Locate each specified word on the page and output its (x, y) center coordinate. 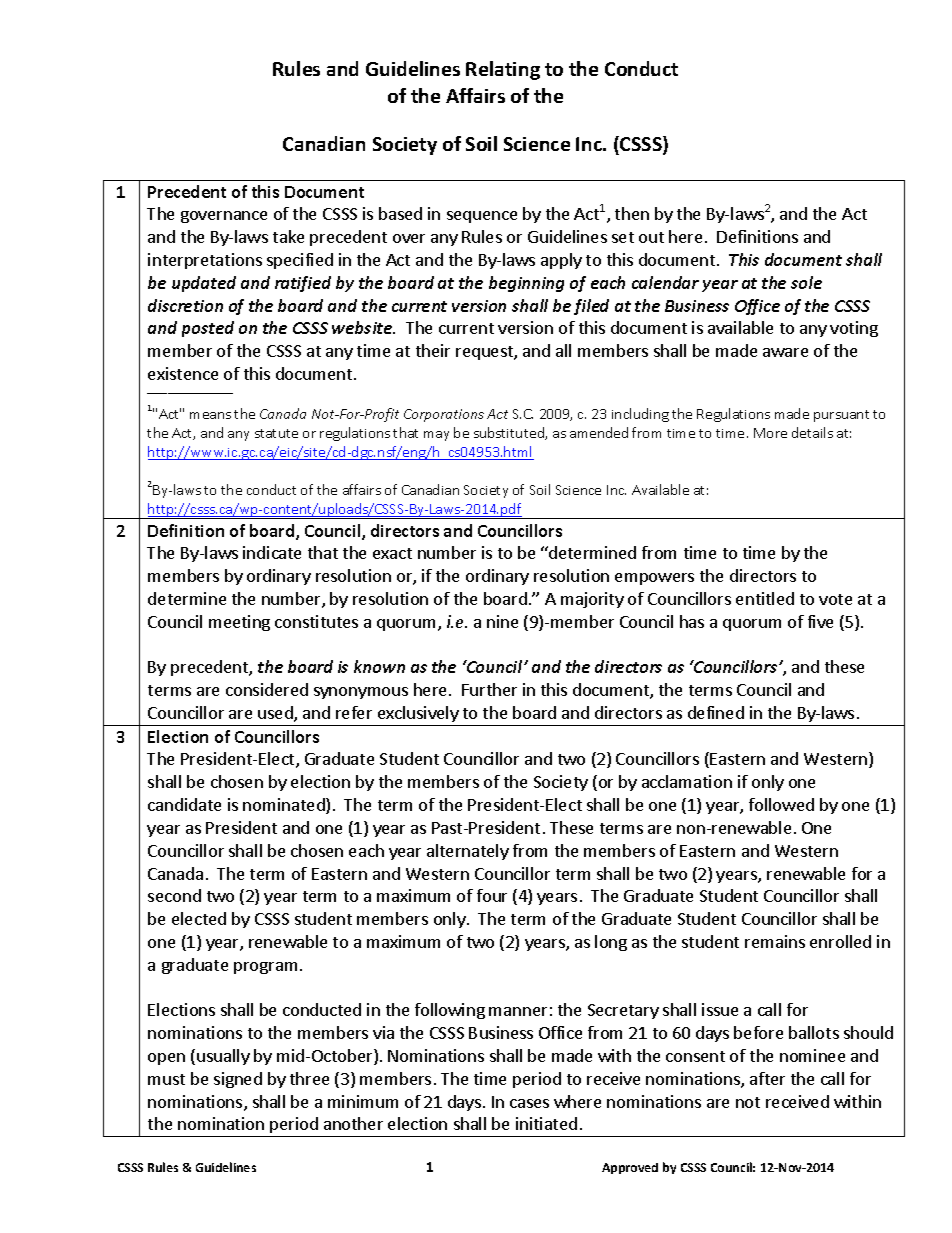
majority (592, 600)
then (632, 213)
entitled (765, 598)
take (288, 236)
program (265, 968)
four (492, 895)
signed (238, 1080)
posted (208, 329)
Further (489, 689)
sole (806, 282)
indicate (272, 552)
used (276, 714)
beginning (526, 284)
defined (716, 712)
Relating (503, 70)
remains (775, 941)
